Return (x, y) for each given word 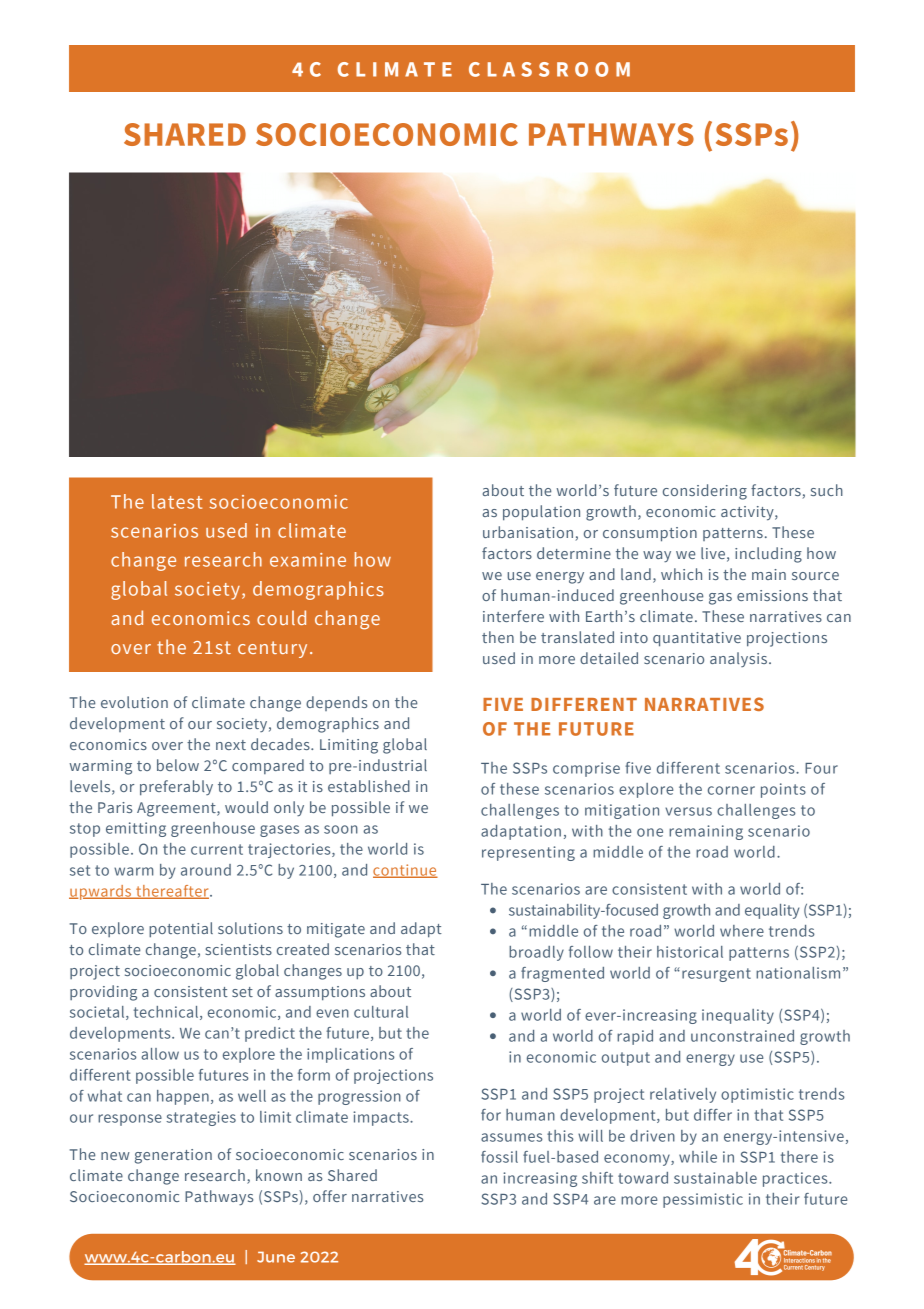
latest (177, 501)
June (276, 1257)
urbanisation (528, 532)
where (742, 931)
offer (330, 1196)
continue (405, 871)
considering (705, 492)
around (206, 870)
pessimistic (703, 1200)
